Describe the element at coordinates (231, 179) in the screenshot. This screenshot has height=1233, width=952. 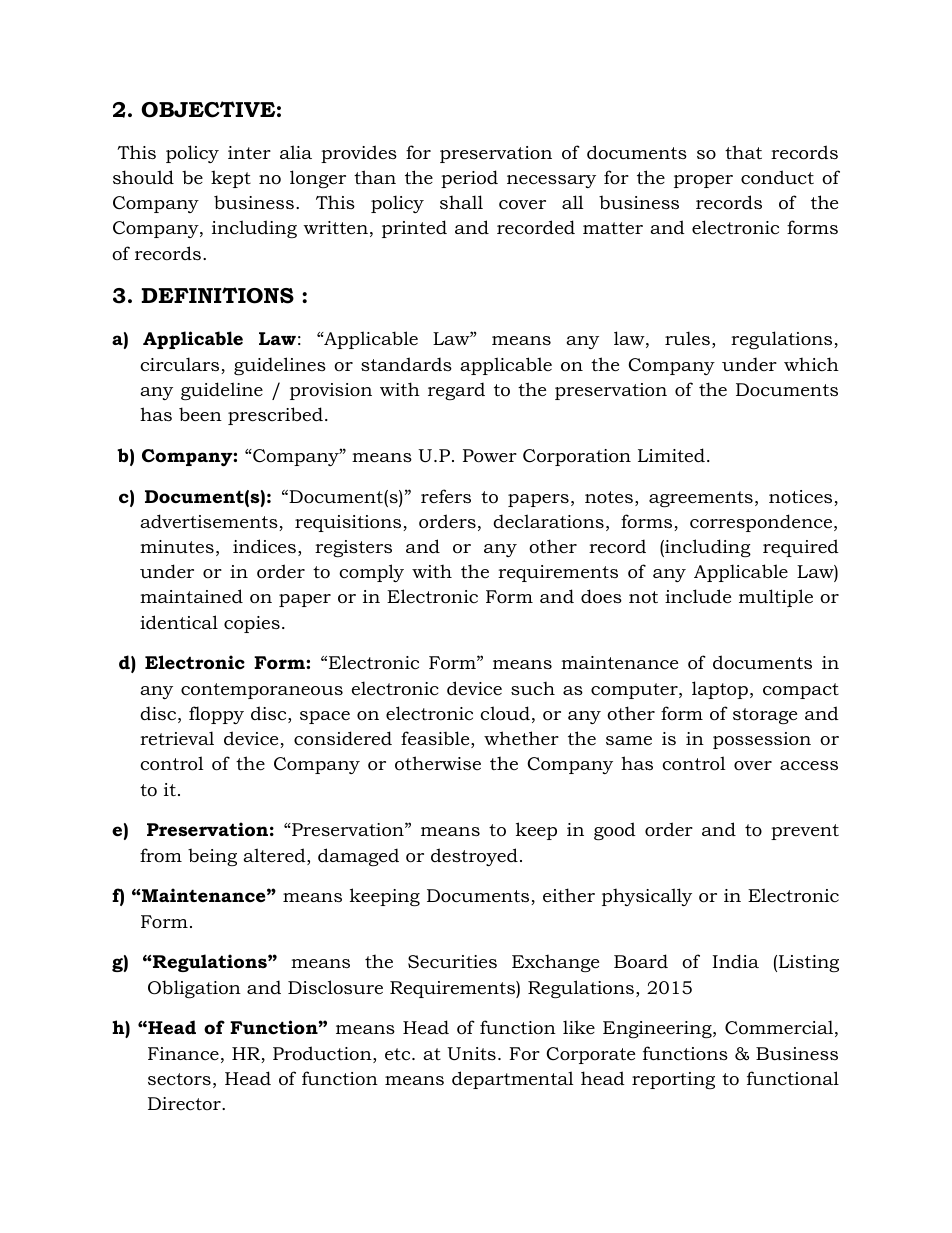
I see `kept` at that location.
